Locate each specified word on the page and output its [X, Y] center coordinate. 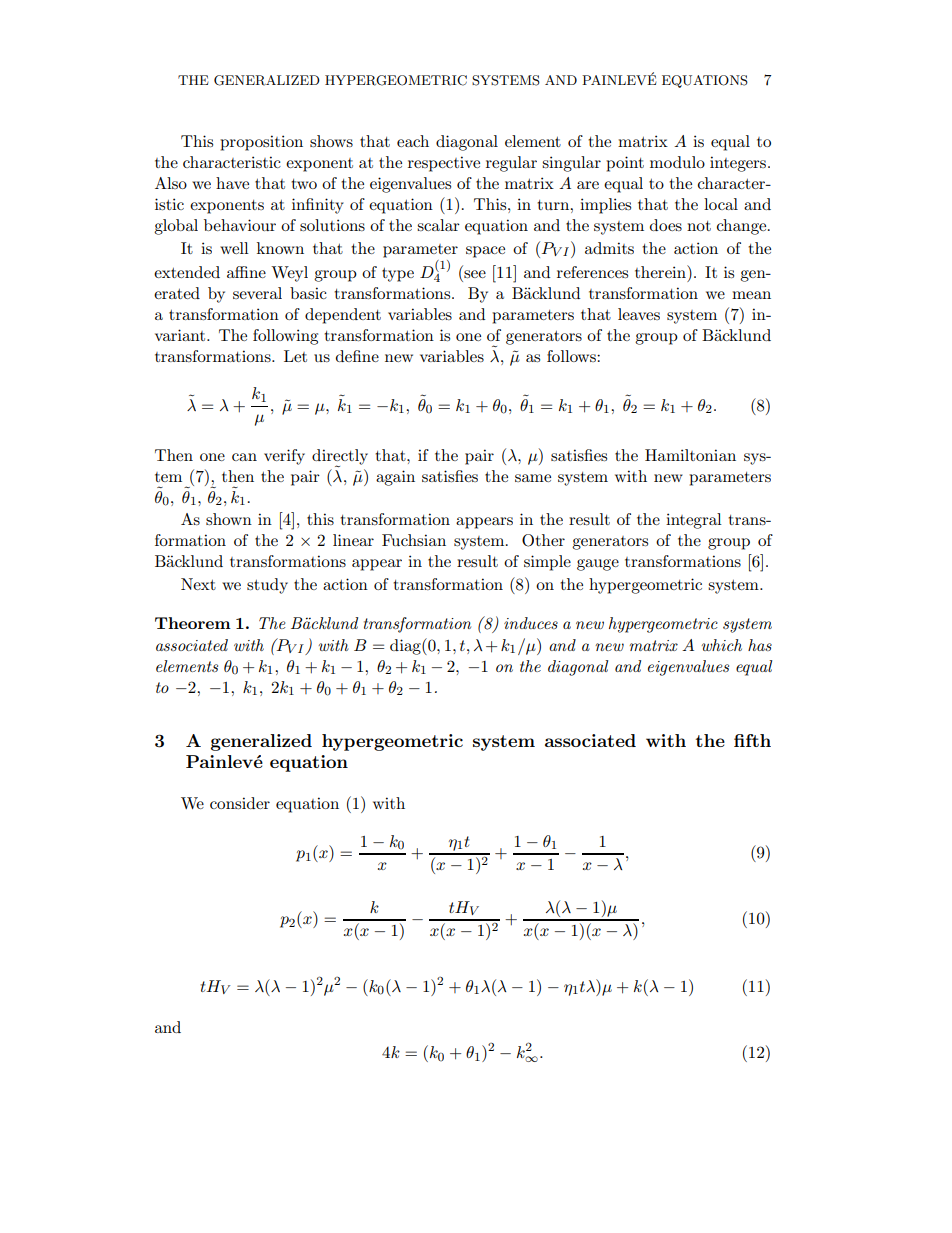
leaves [639, 314]
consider [240, 803]
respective [444, 164]
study [267, 586]
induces [531, 623]
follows [572, 356]
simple [547, 563]
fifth [752, 740]
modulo [677, 162]
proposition [261, 143]
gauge [598, 565]
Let [295, 356]
